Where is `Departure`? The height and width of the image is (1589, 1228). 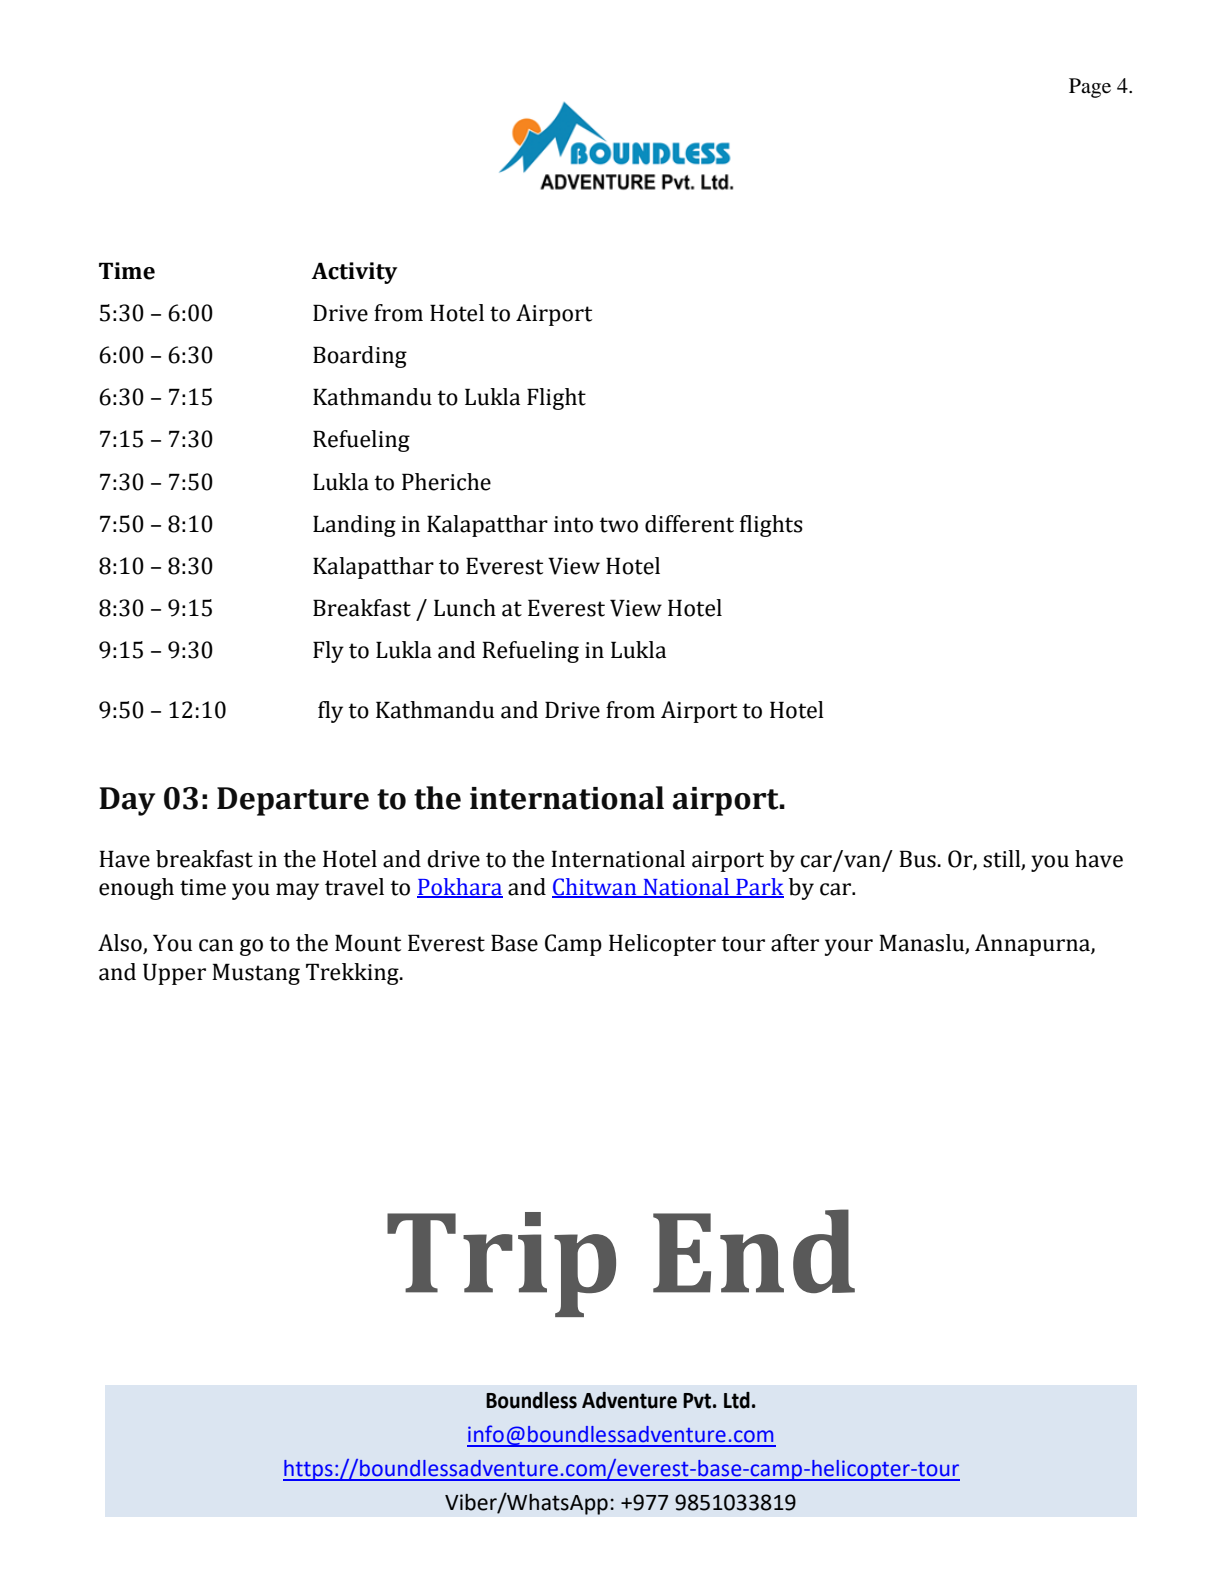 Departure is located at coordinates (293, 801).
